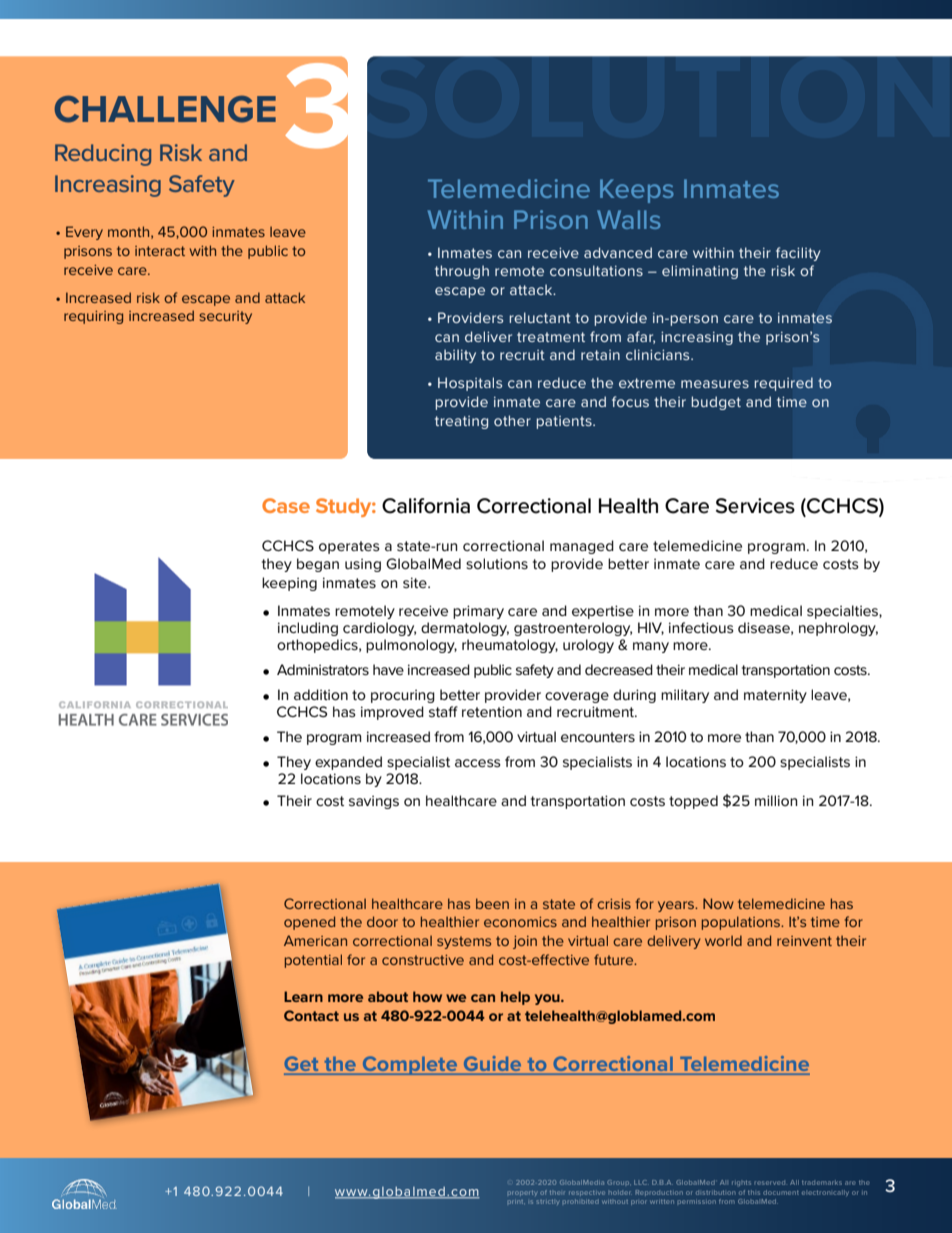 This page has width=952, height=1233. What do you see at coordinates (308, 629) in the page?
I see `including` at bounding box center [308, 629].
